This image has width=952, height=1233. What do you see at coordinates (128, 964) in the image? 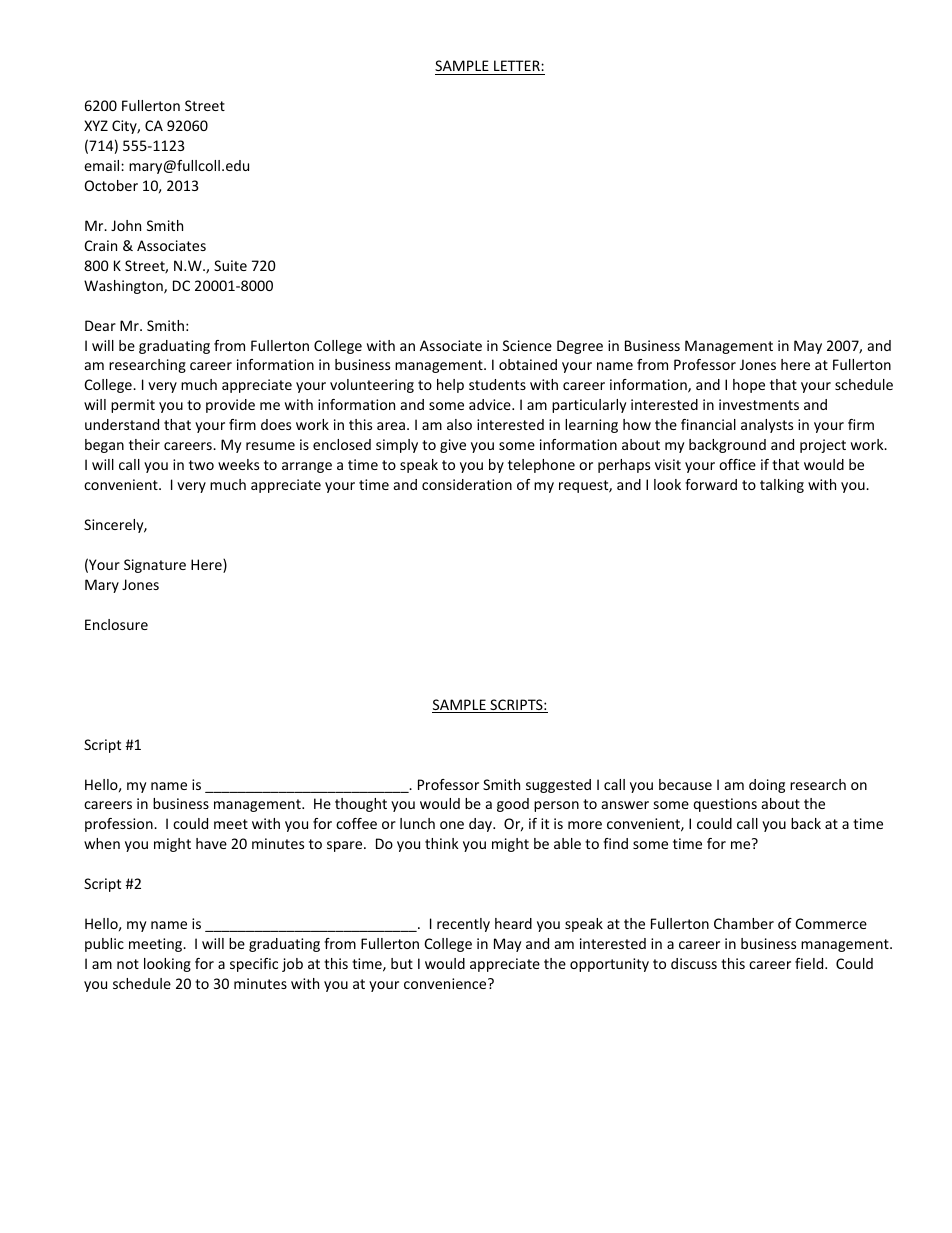
I see `not` at bounding box center [128, 964].
